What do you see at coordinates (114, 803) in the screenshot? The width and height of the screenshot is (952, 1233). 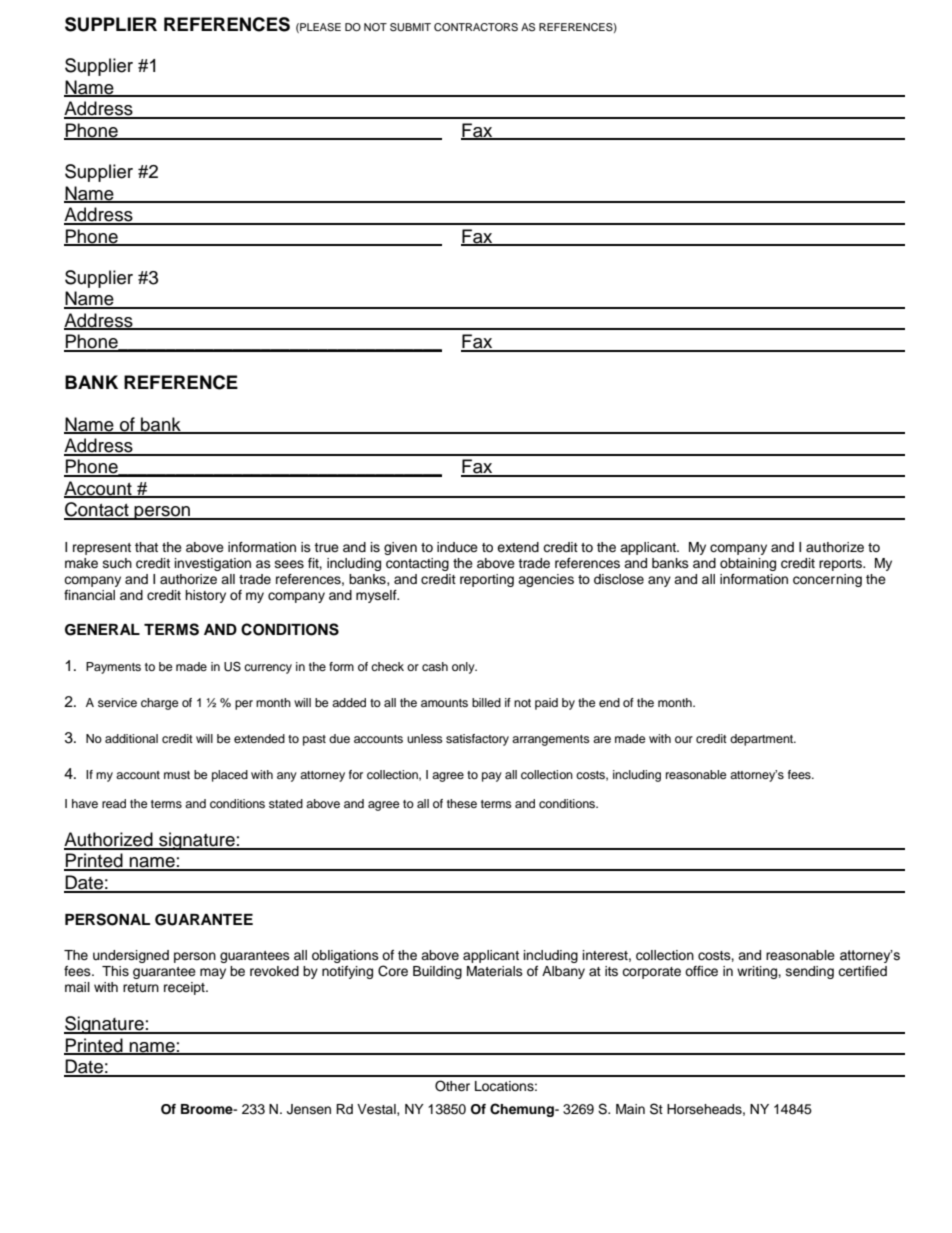 I see `read` at bounding box center [114, 803].
